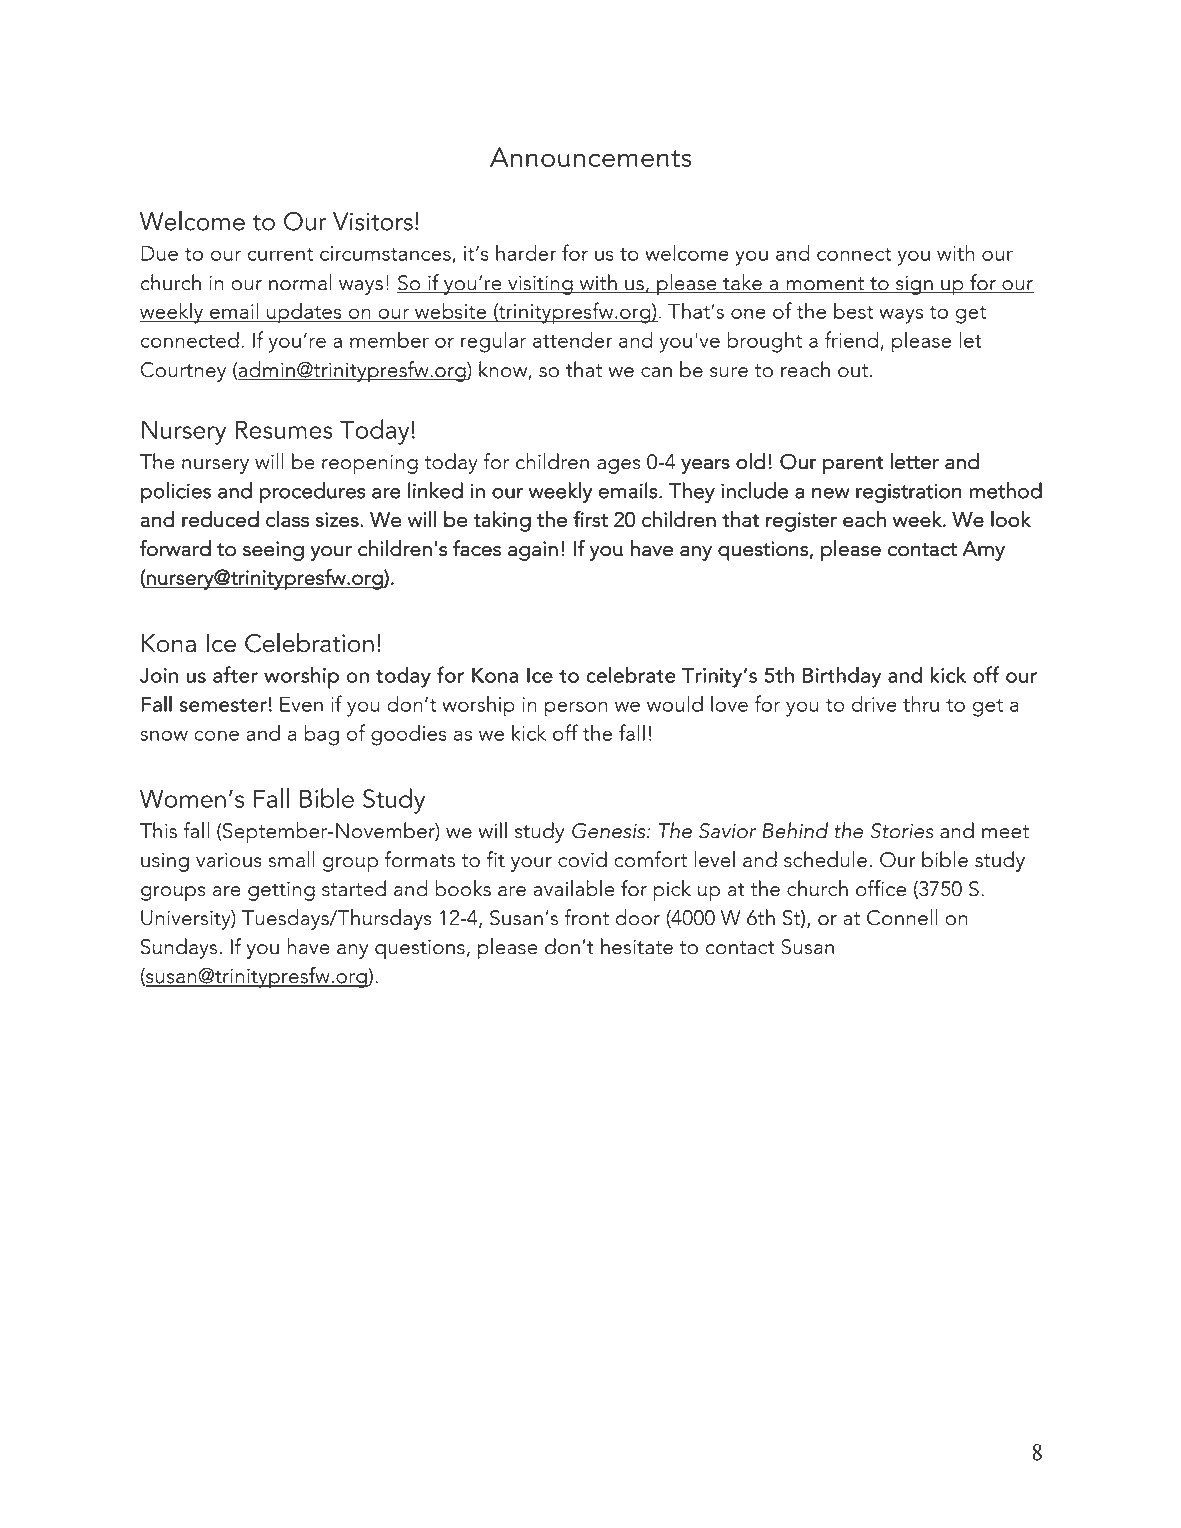  What do you see at coordinates (591, 157) in the document?
I see `Announcements` at bounding box center [591, 157].
